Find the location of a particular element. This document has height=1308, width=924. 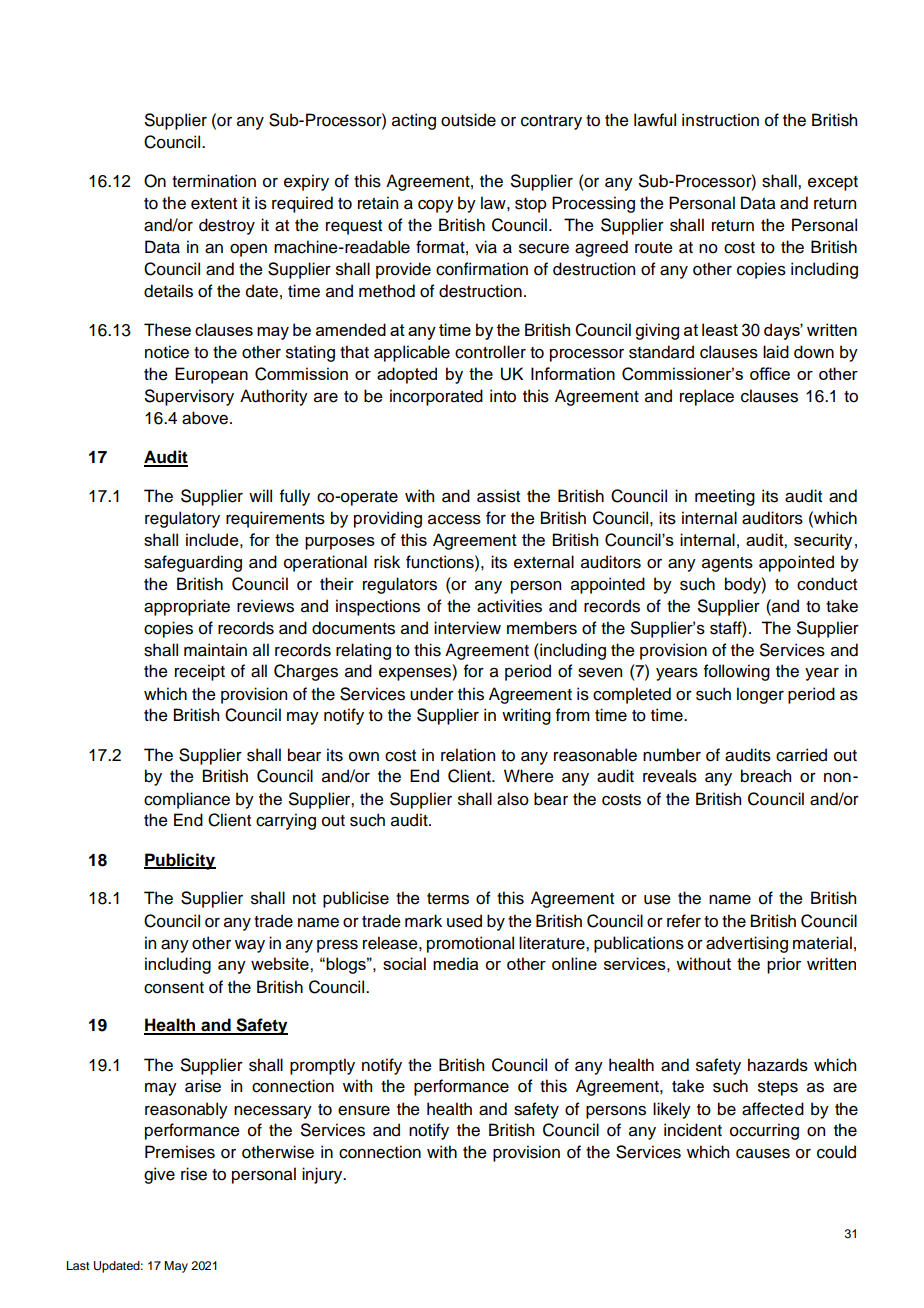

outside is located at coordinates (468, 120).
